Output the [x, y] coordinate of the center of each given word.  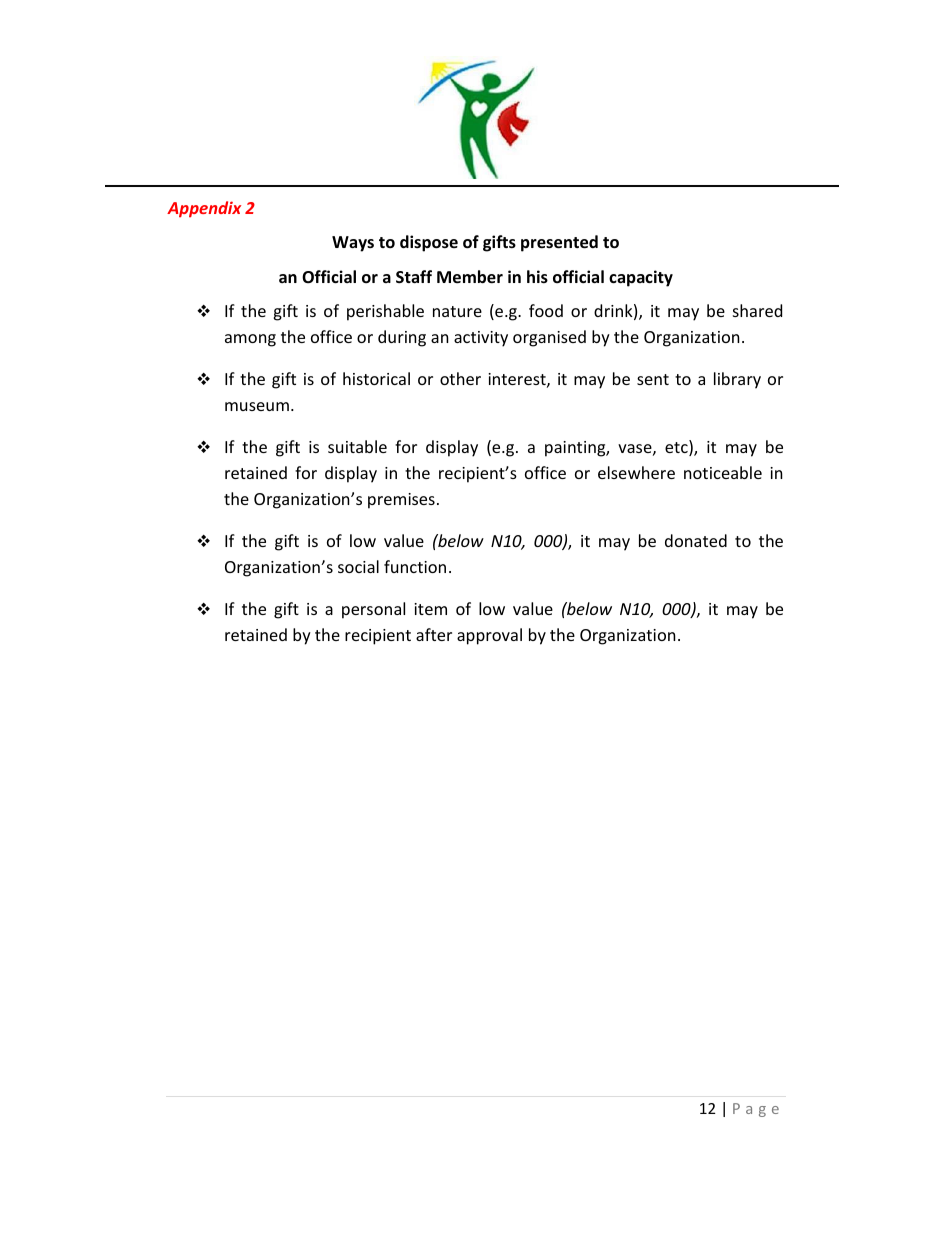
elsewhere [636, 472]
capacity [641, 278]
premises [401, 501]
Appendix [204, 209]
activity [481, 339]
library [737, 380]
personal [373, 610]
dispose [429, 243]
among [250, 340]
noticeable [723, 472]
